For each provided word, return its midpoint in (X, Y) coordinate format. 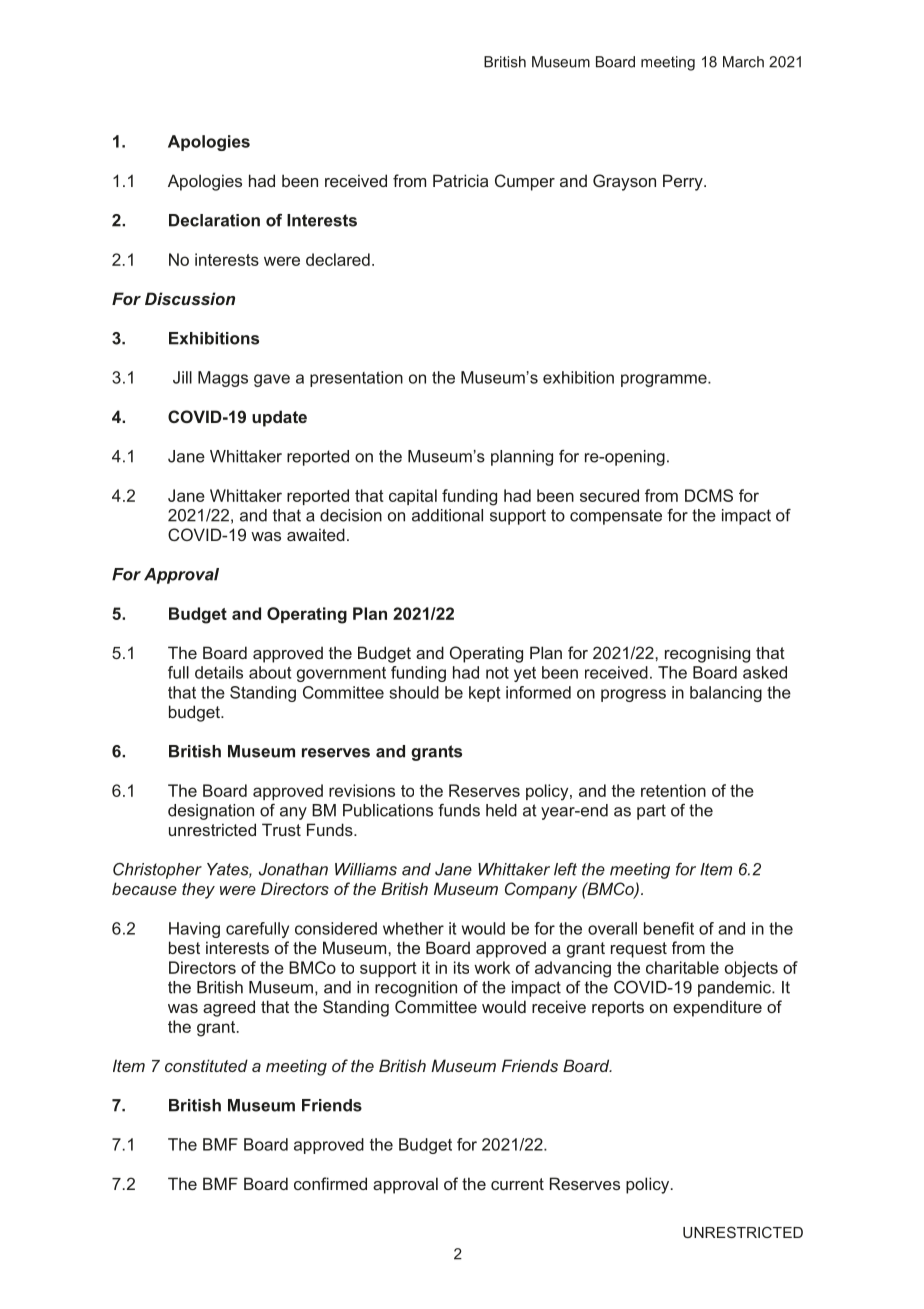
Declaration (214, 220)
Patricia (460, 180)
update (279, 418)
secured (609, 495)
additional (447, 515)
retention (673, 790)
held (501, 810)
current (517, 1184)
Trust (281, 829)
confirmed (330, 1183)
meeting (668, 63)
